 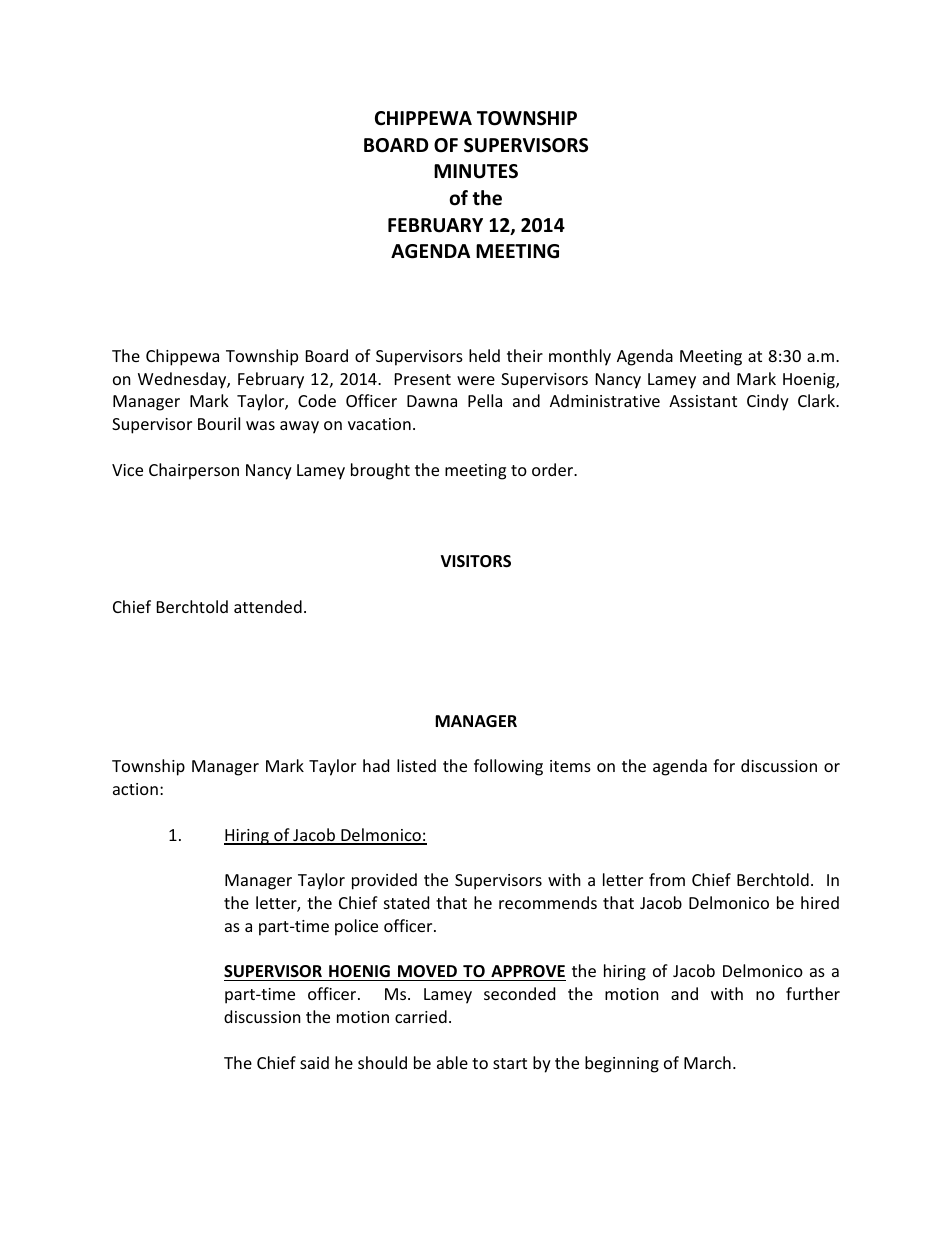 I want to click on MINUTES, so click(x=476, y=171).
